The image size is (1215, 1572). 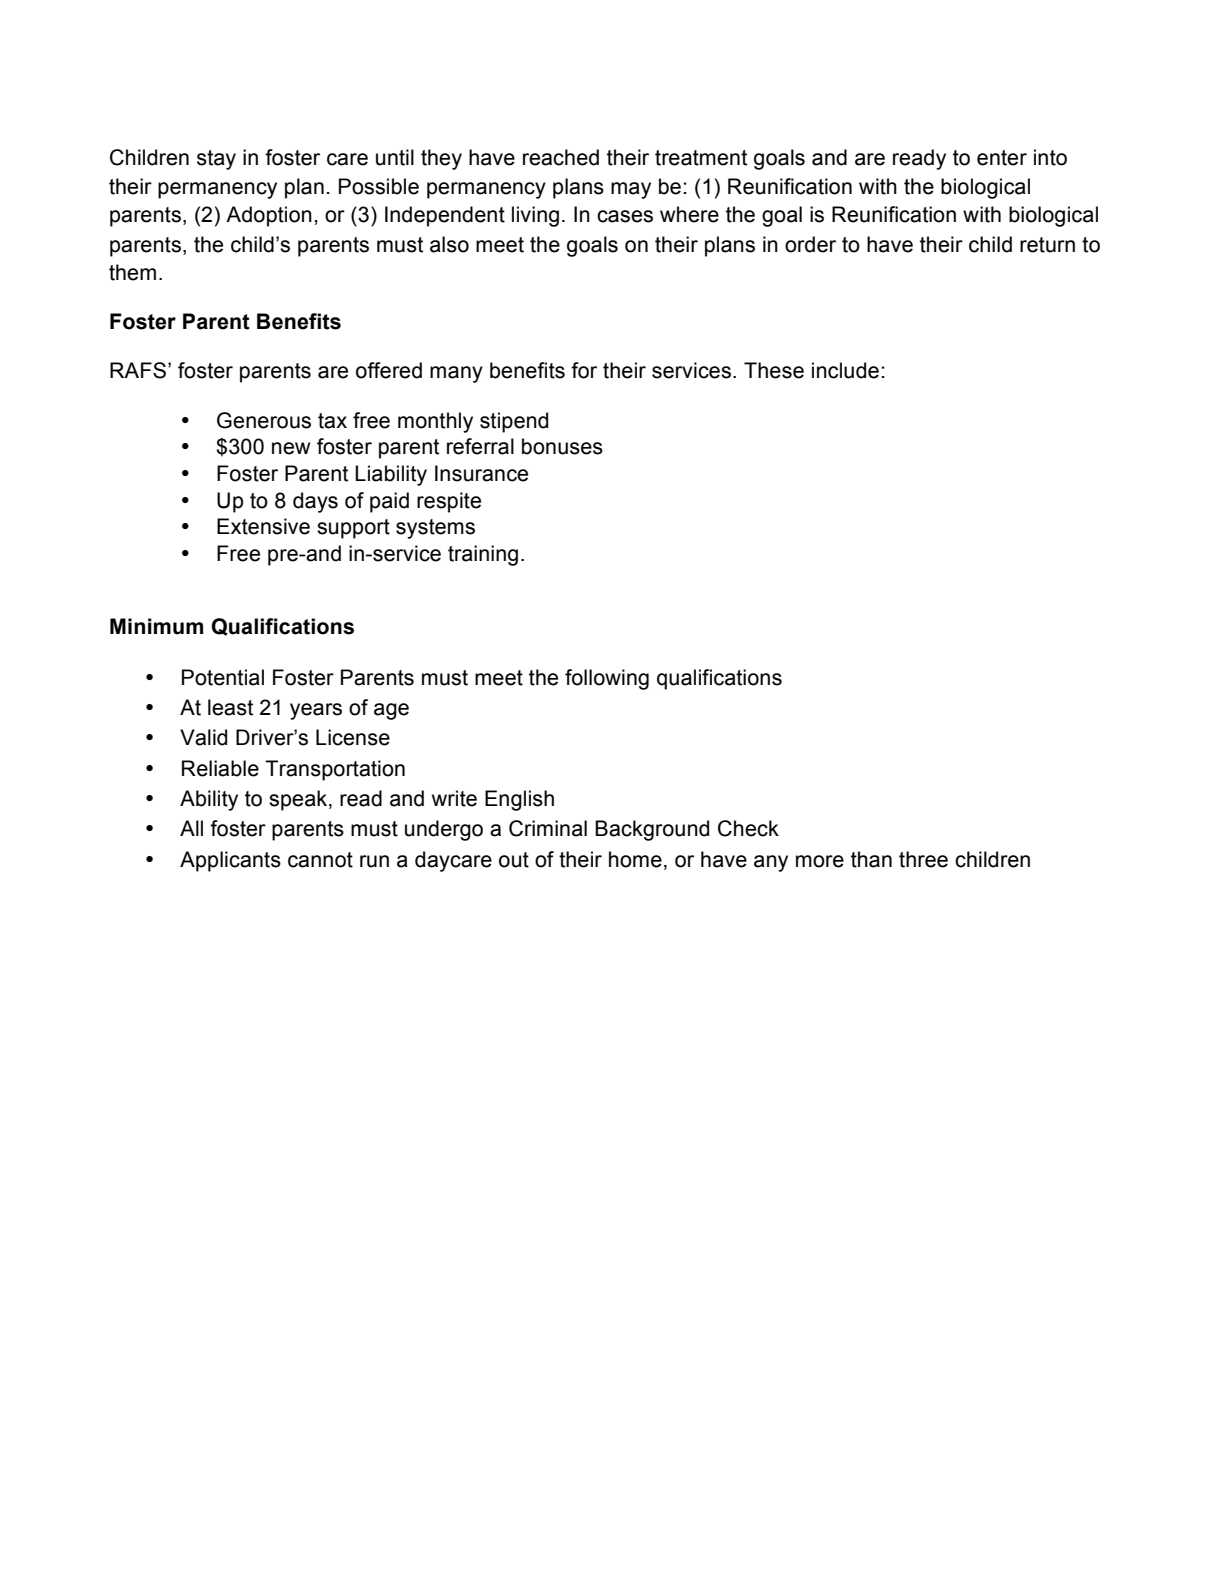 What do you see at coordinates (631, 190) in the document?
I see `may` at bounding box center [631, 190].
